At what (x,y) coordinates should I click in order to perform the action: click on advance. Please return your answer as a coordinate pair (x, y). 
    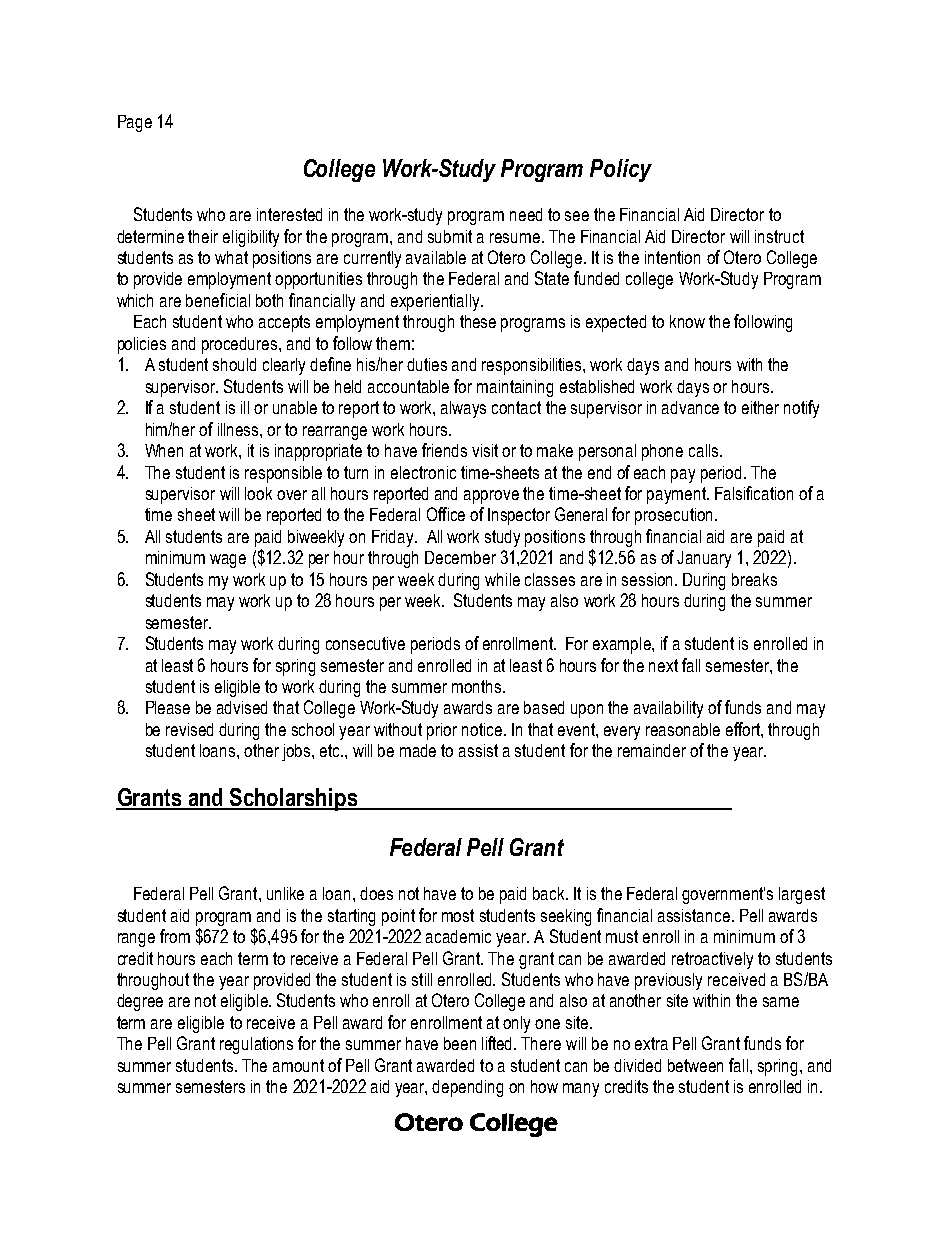
    Looking at the image, I should click on (690, 407).
